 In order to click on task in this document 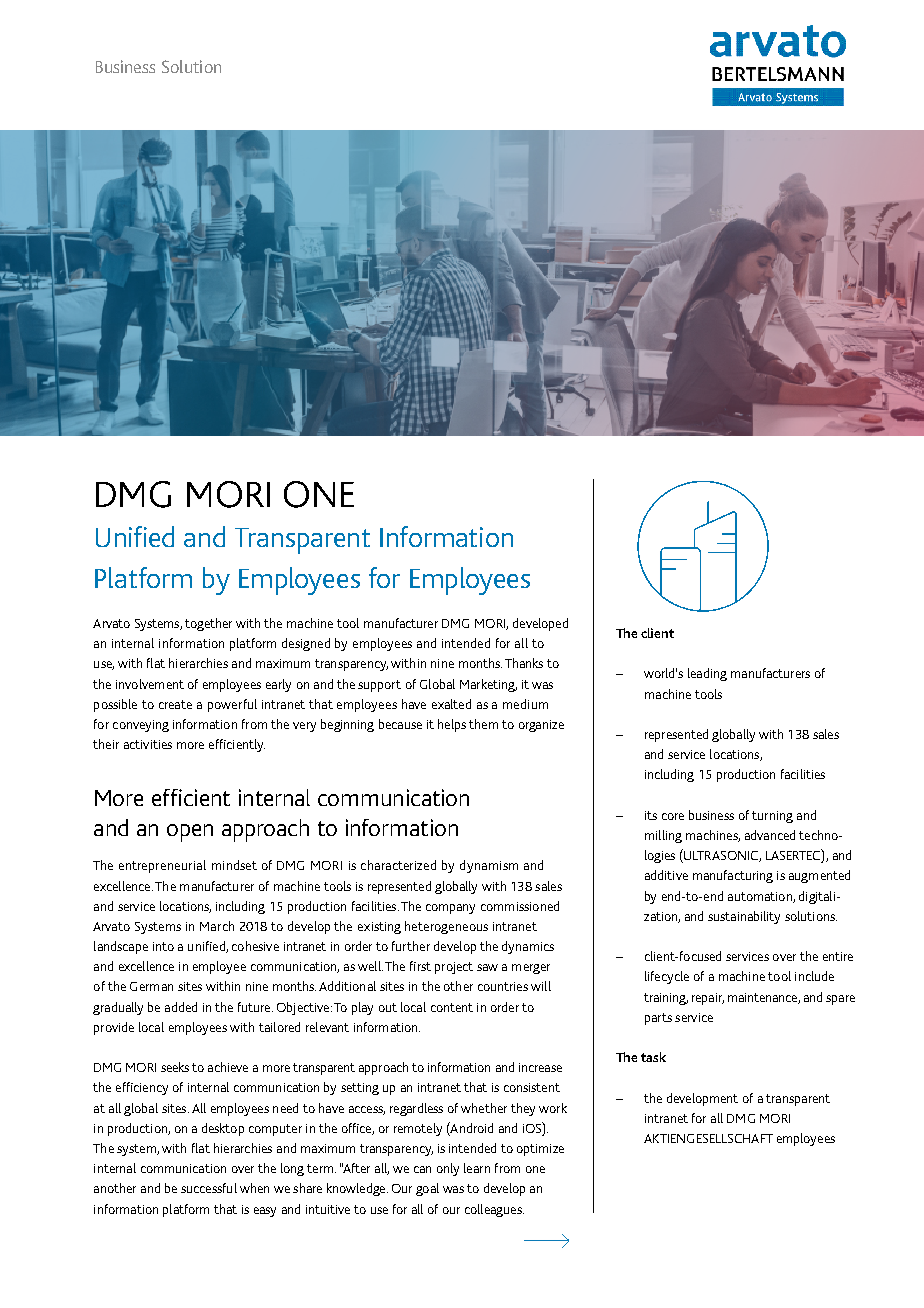, I will do `click(653, 1057)`.
